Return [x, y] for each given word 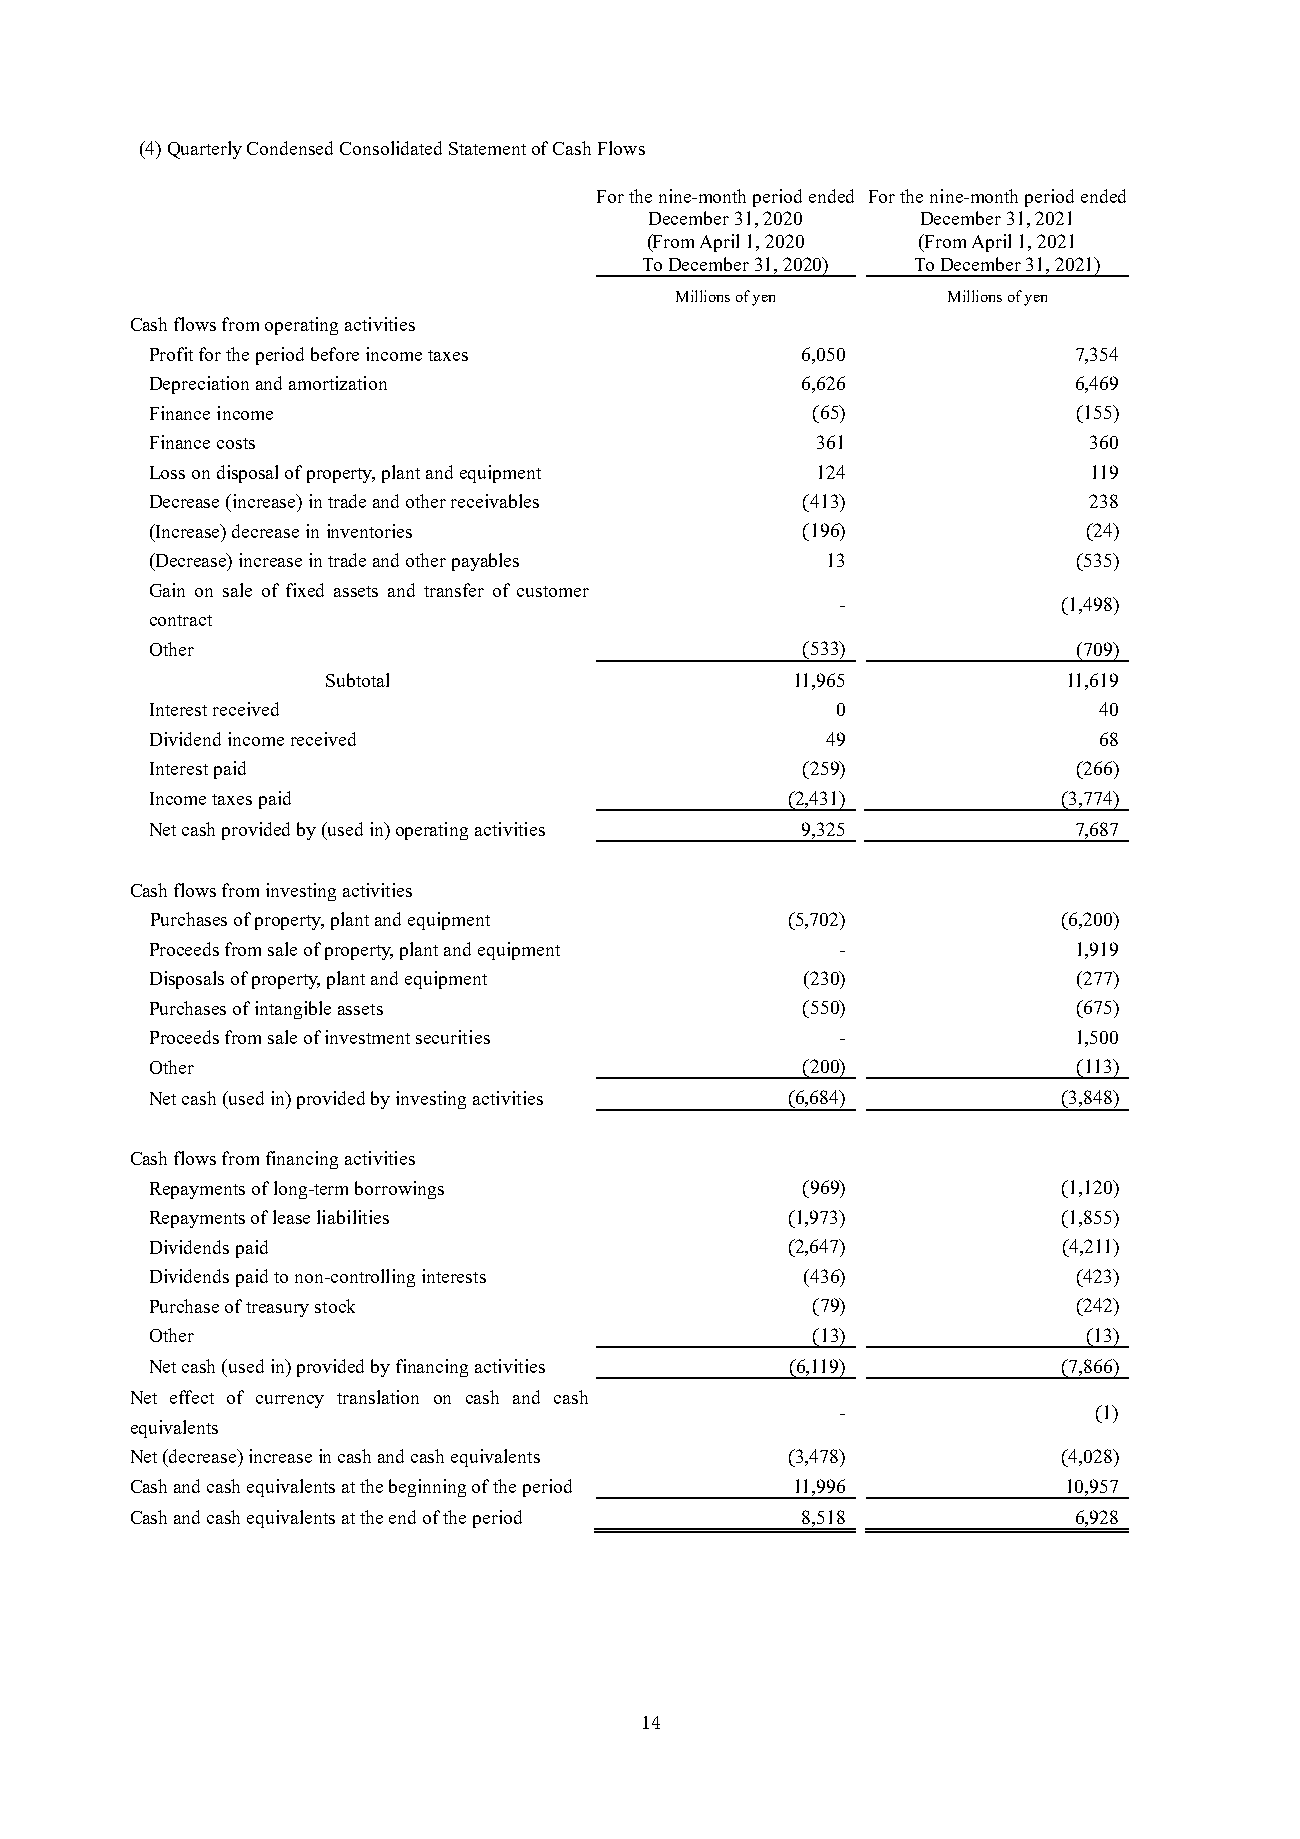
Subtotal [357, 680]
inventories [369, 531]
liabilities [353, 1217]
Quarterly [205, 150]
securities [453, 1037]
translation [378, 1397]
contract [181, 620]
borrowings [399, 1190]
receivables [495, 501]
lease [291, 1217]
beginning [427, 1488]
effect [192, 1397]
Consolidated [391, 148]
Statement [487, 148]
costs [236, 443]
